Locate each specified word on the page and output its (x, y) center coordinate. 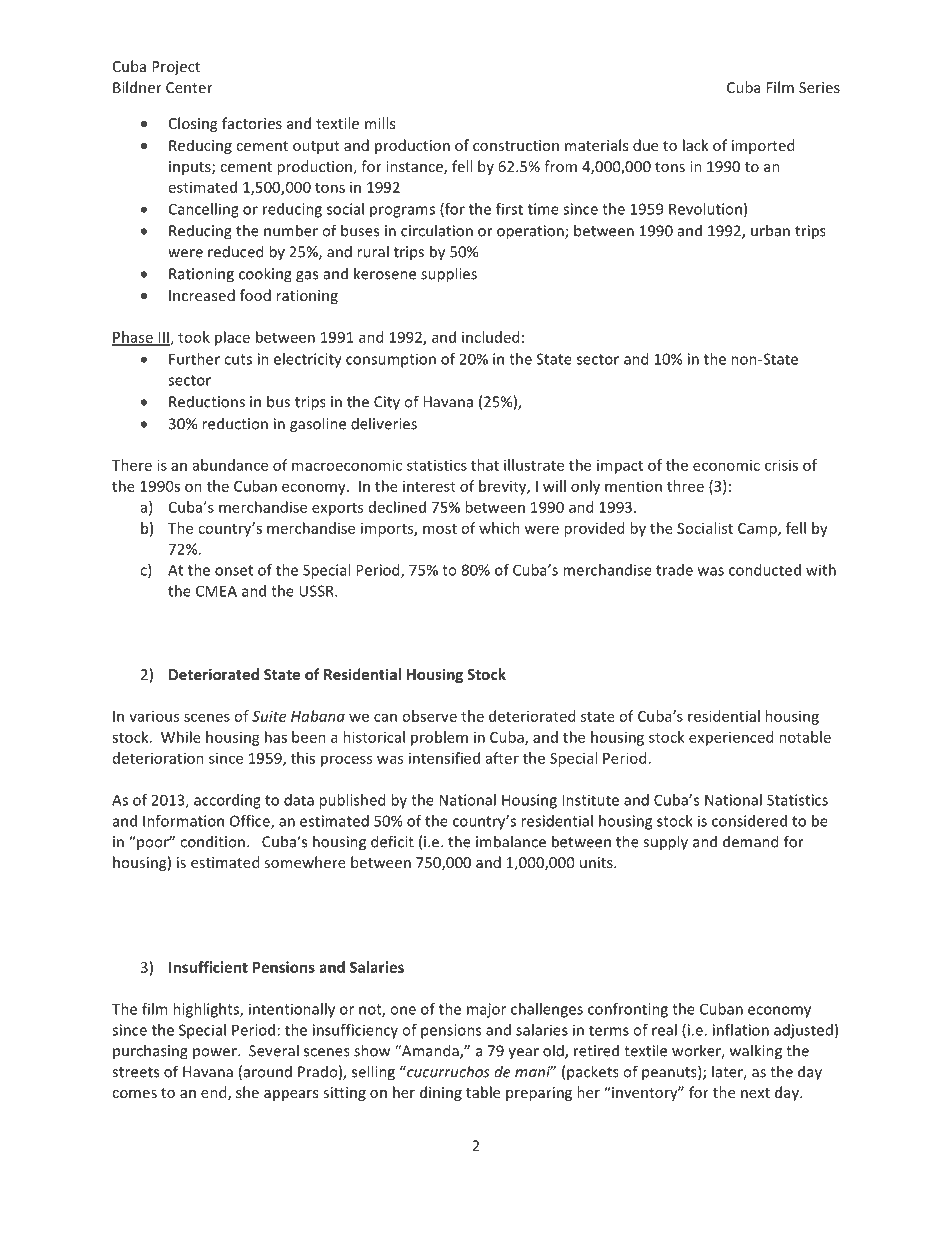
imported (763, 146)
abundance (230, 465)
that (485, 465)
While (181, 737)
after (502, 758)
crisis (781, 465)
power (216, 1053)
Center (189, 87)
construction (516, 145)
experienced (731, 738)
